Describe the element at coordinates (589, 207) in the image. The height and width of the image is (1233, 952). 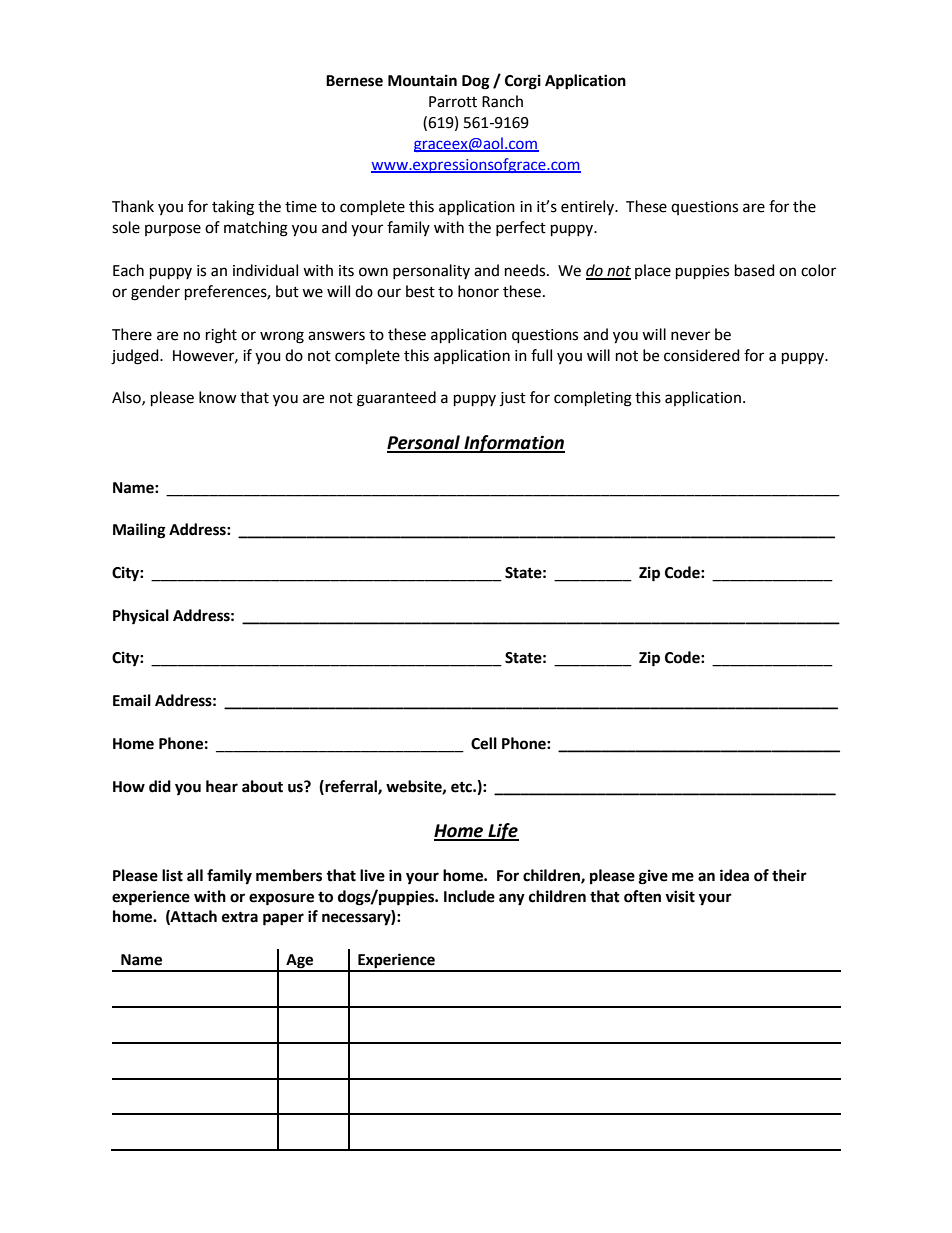
I see `entirely` at that location.
